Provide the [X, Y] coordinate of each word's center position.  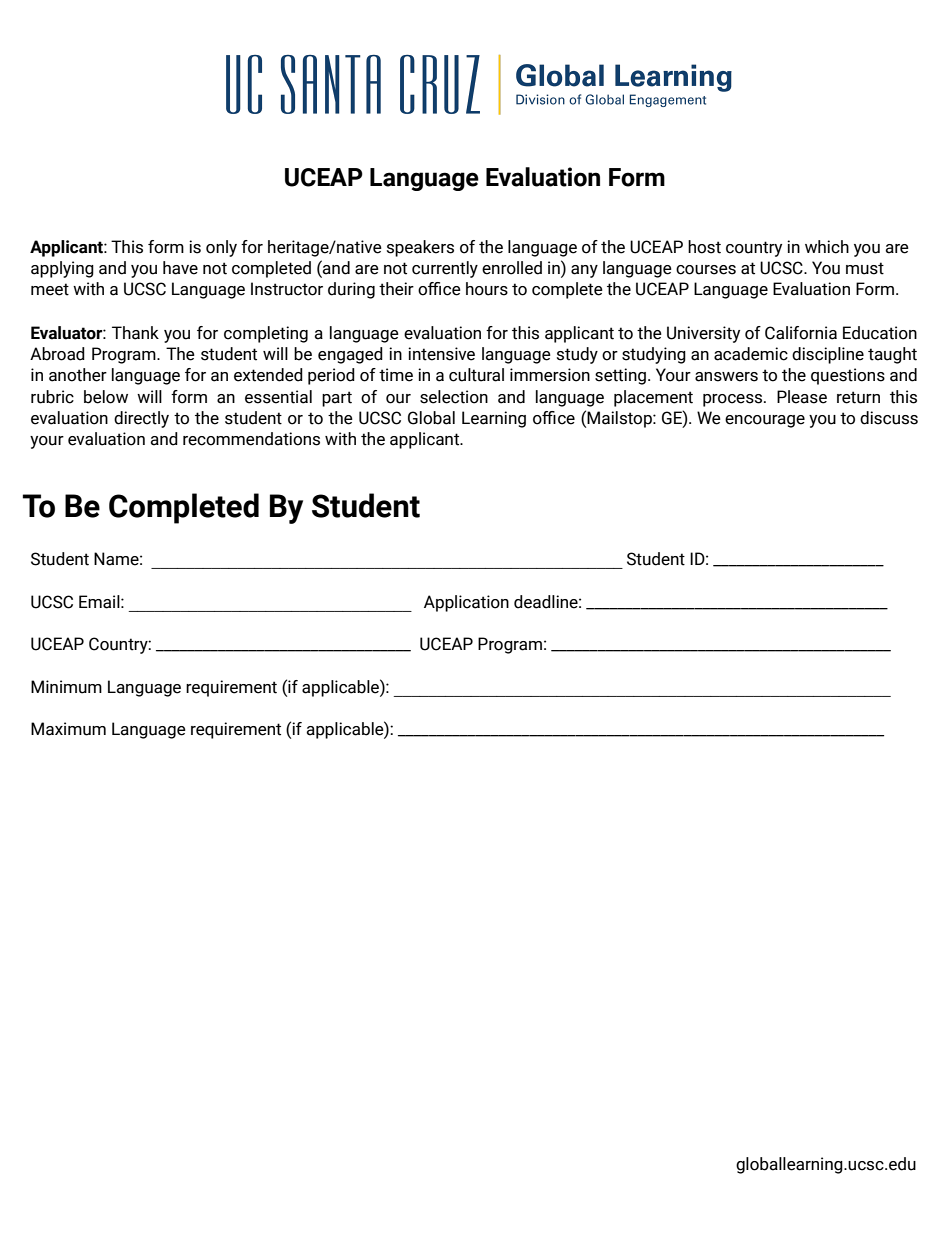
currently [445, 269]
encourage [765, 421]
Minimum [66, 687]
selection [454, 397]
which [827, 247]
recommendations [251, 439]
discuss [889, 418]
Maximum [68, 729]
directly [141, 419]
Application [466, 603]
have [180, 268]
